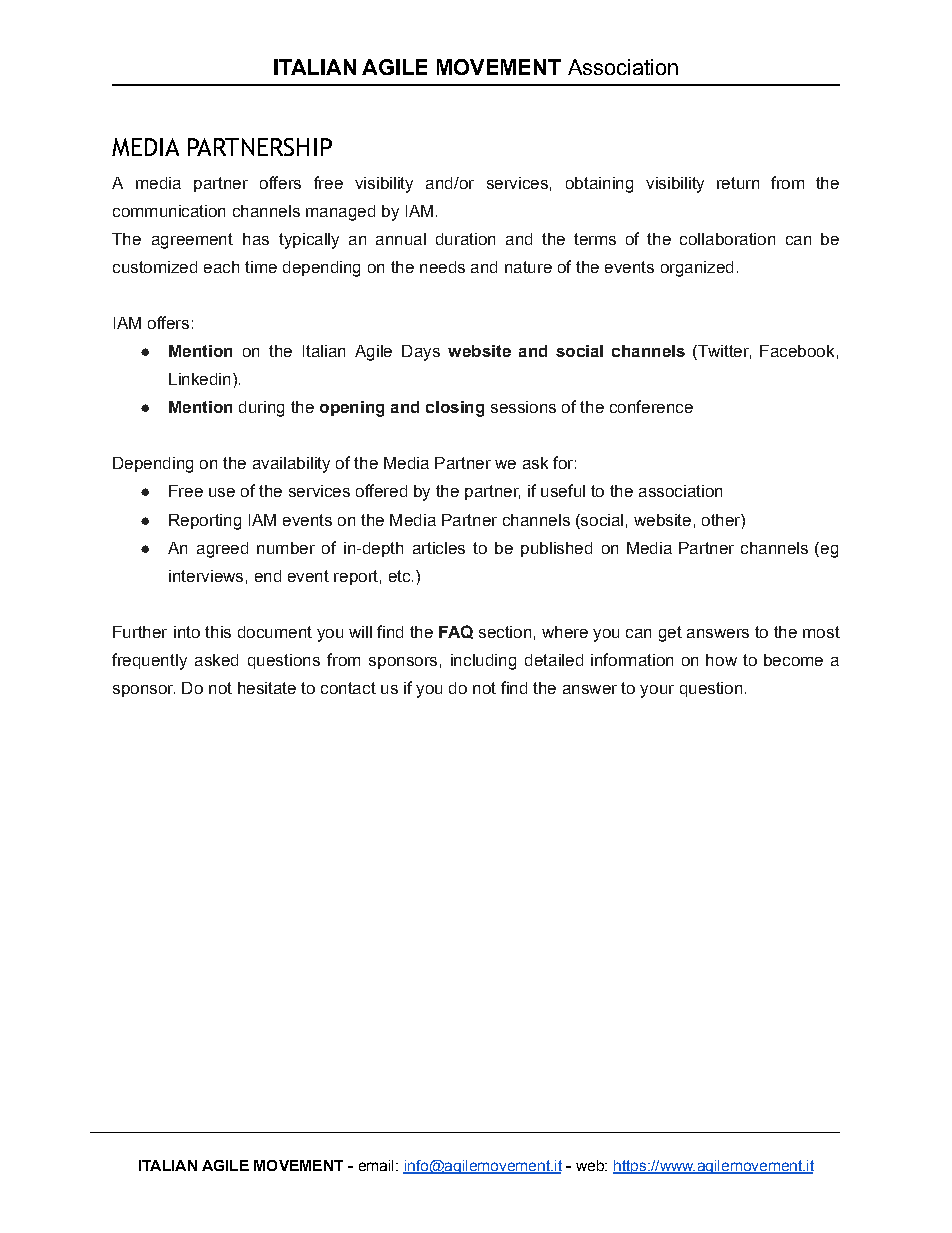 This screenshot has width=952, height=1233. What do you see at coordinates (376, 1165) in the screenshot?
I see `email` at bounding box center [376, 1165].
